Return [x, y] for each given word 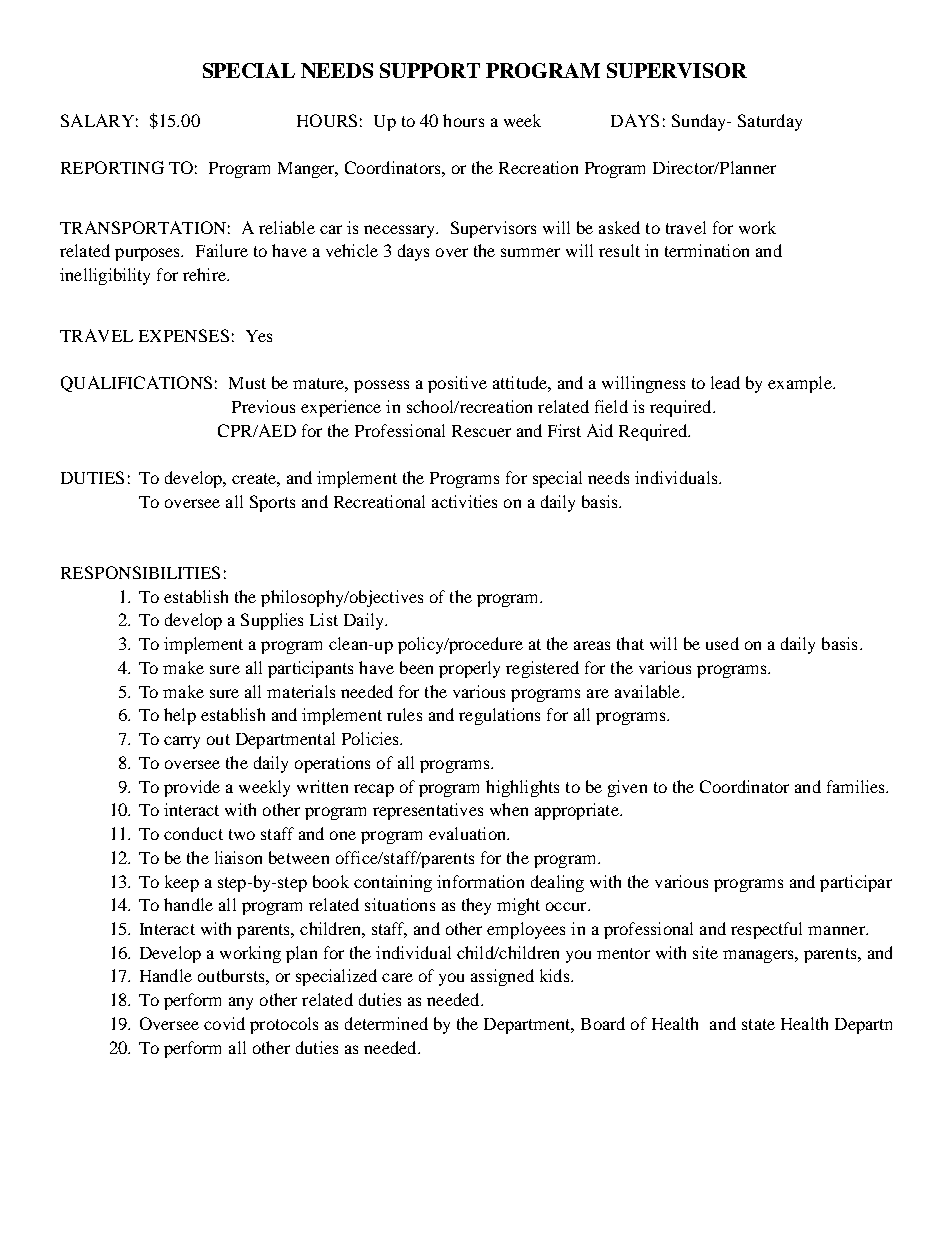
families [857, 786]
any [241, 1003]
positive [457, 384]
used [722, 643]
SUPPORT [430, 70]
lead [725, 382]
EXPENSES [184, 335]
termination [707, 250]
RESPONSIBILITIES [140, 572]
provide [192, 788]
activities [464, 501]
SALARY [97, 120]
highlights [522, 788]
